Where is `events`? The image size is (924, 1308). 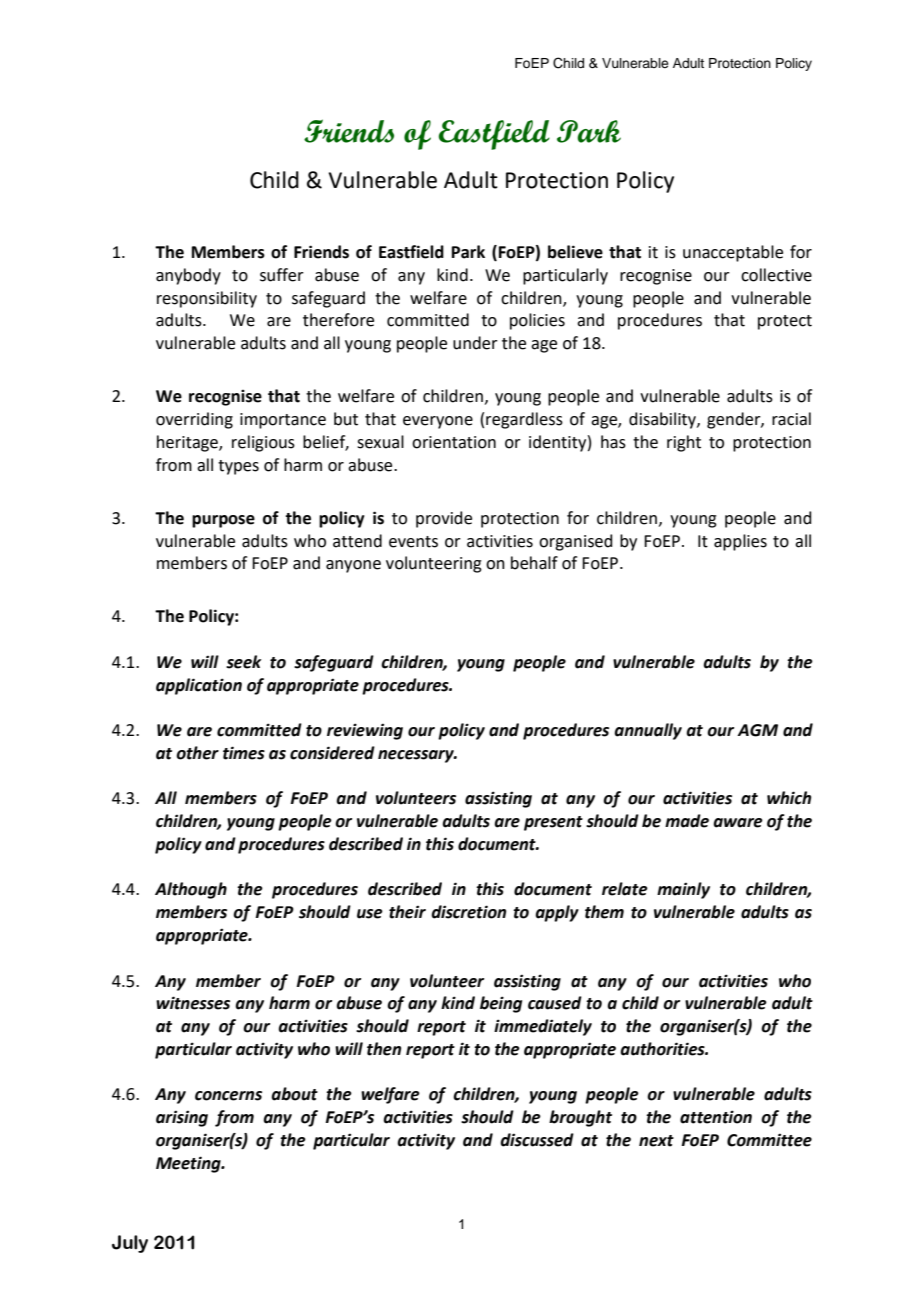
events is located at coordinates (413, 542).
